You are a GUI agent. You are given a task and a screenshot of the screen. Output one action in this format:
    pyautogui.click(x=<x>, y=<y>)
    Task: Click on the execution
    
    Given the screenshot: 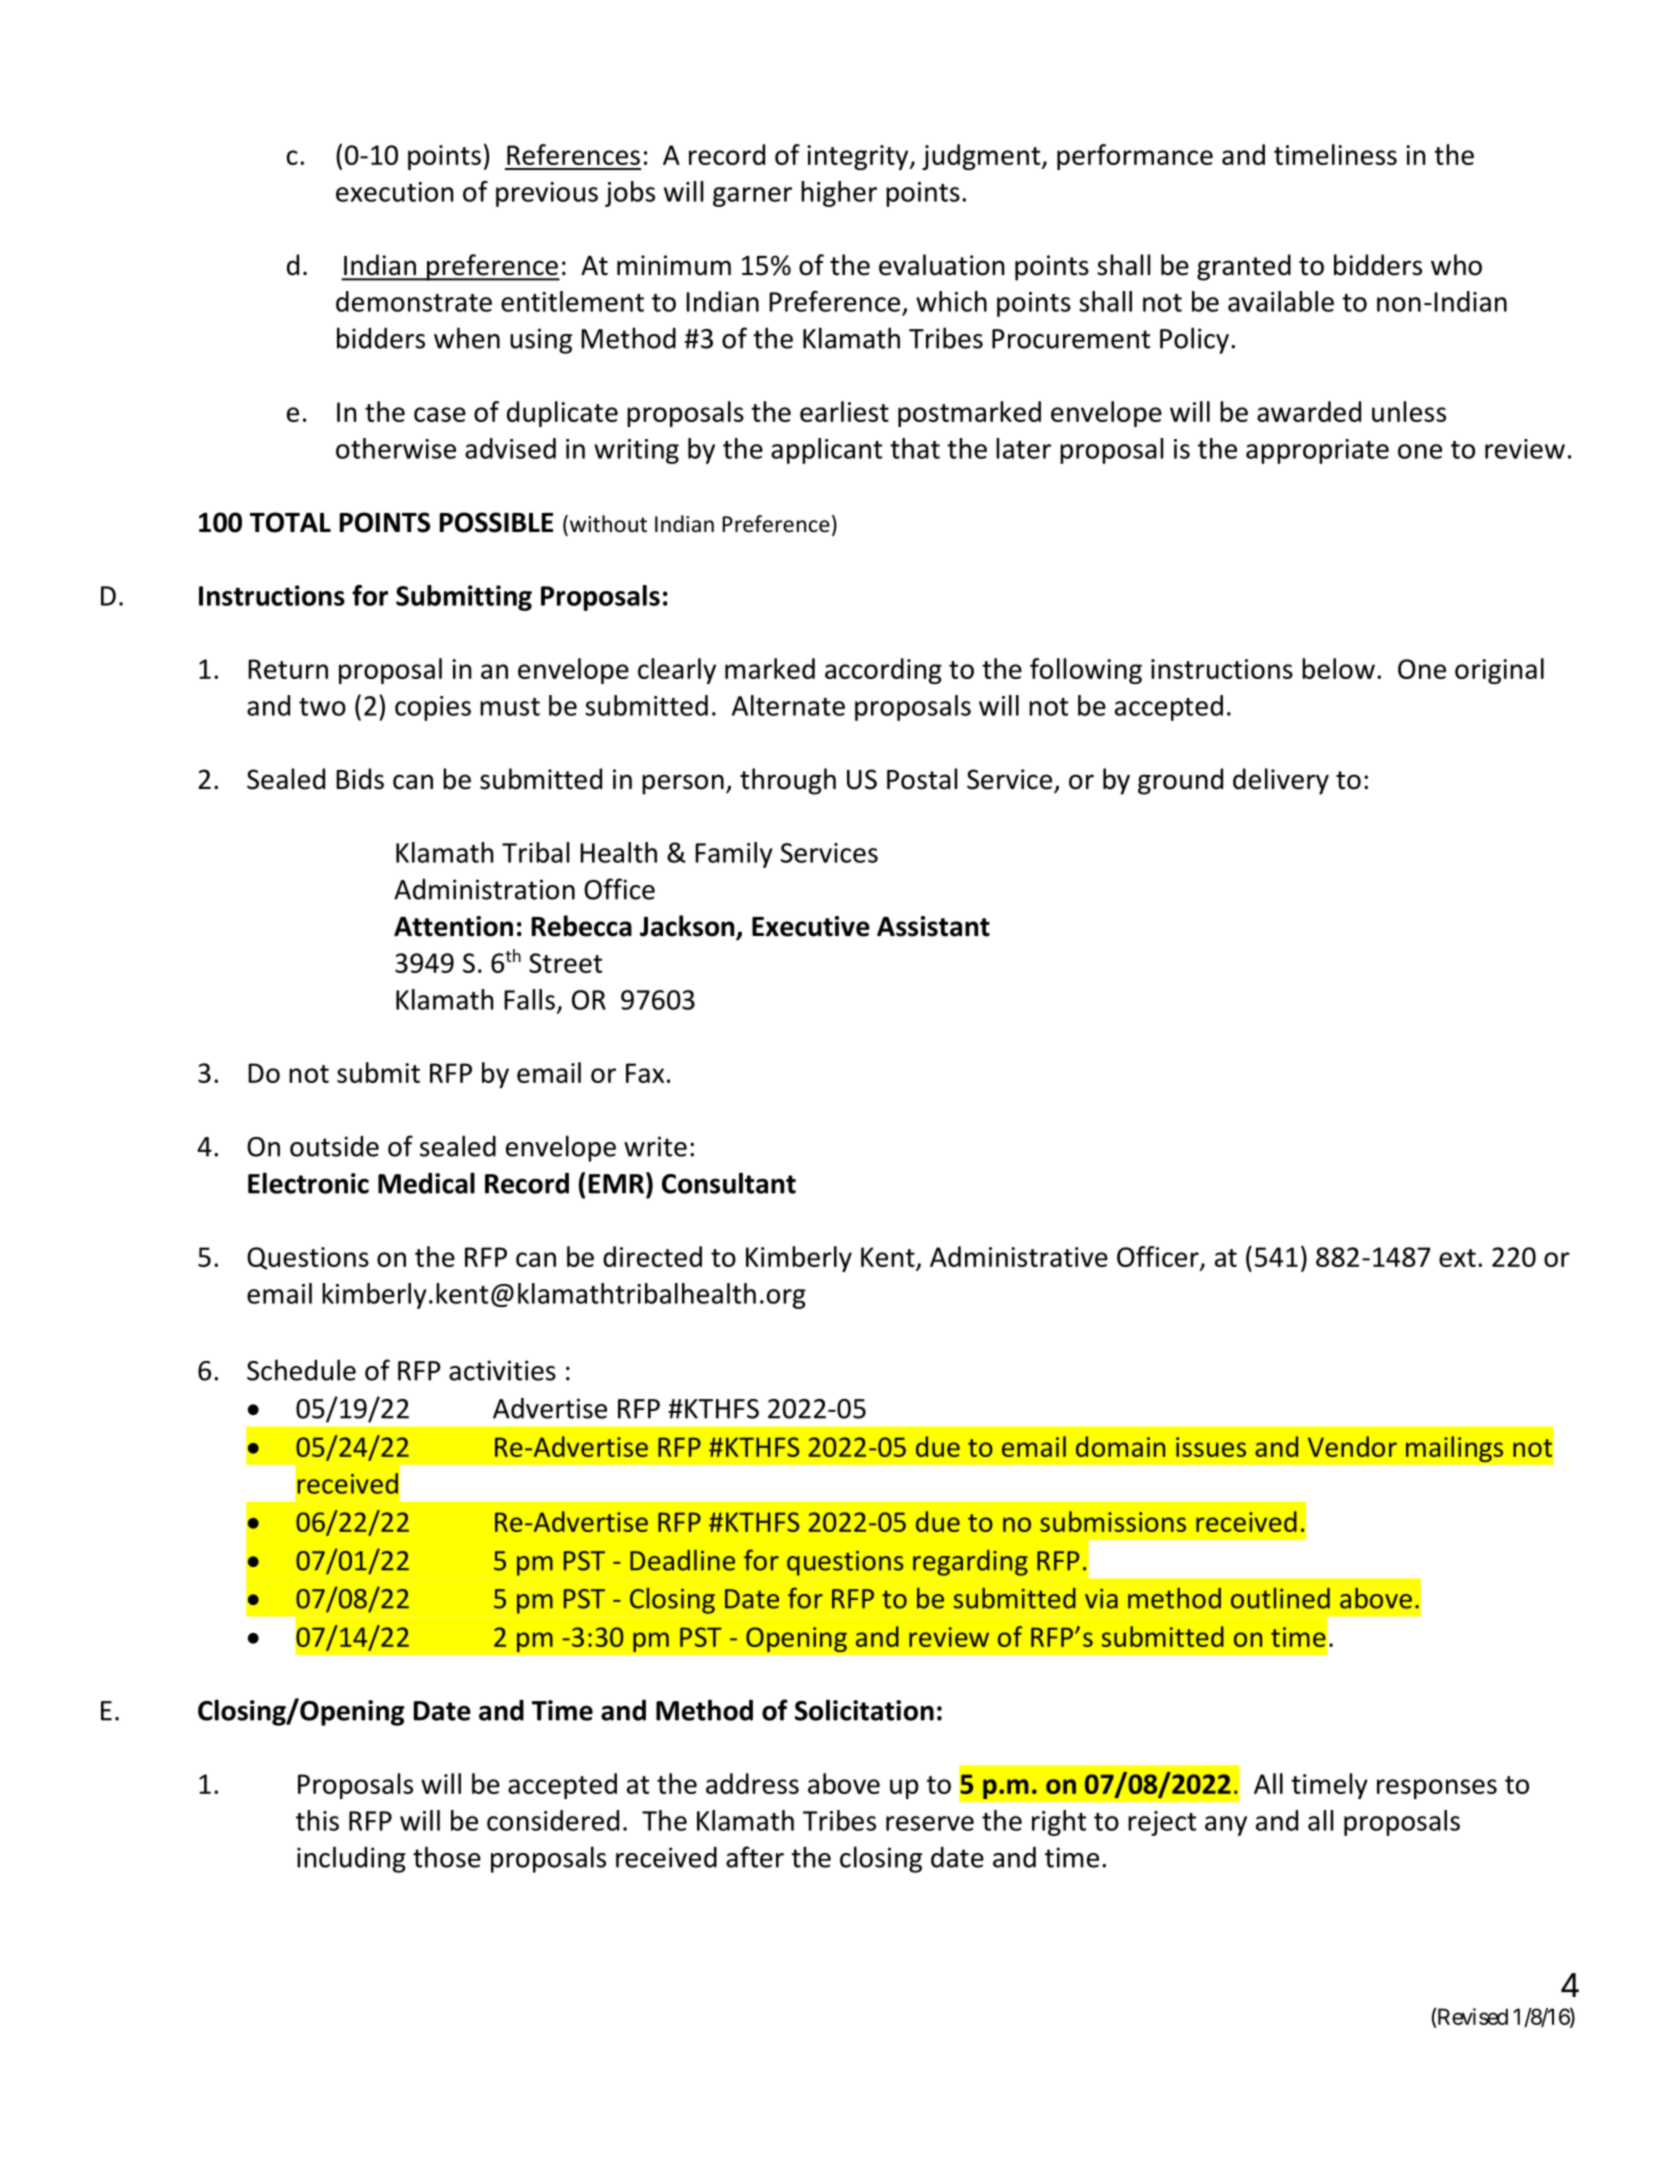 What is the action you would take?
    pyautogui.click(x=394, y=192)
